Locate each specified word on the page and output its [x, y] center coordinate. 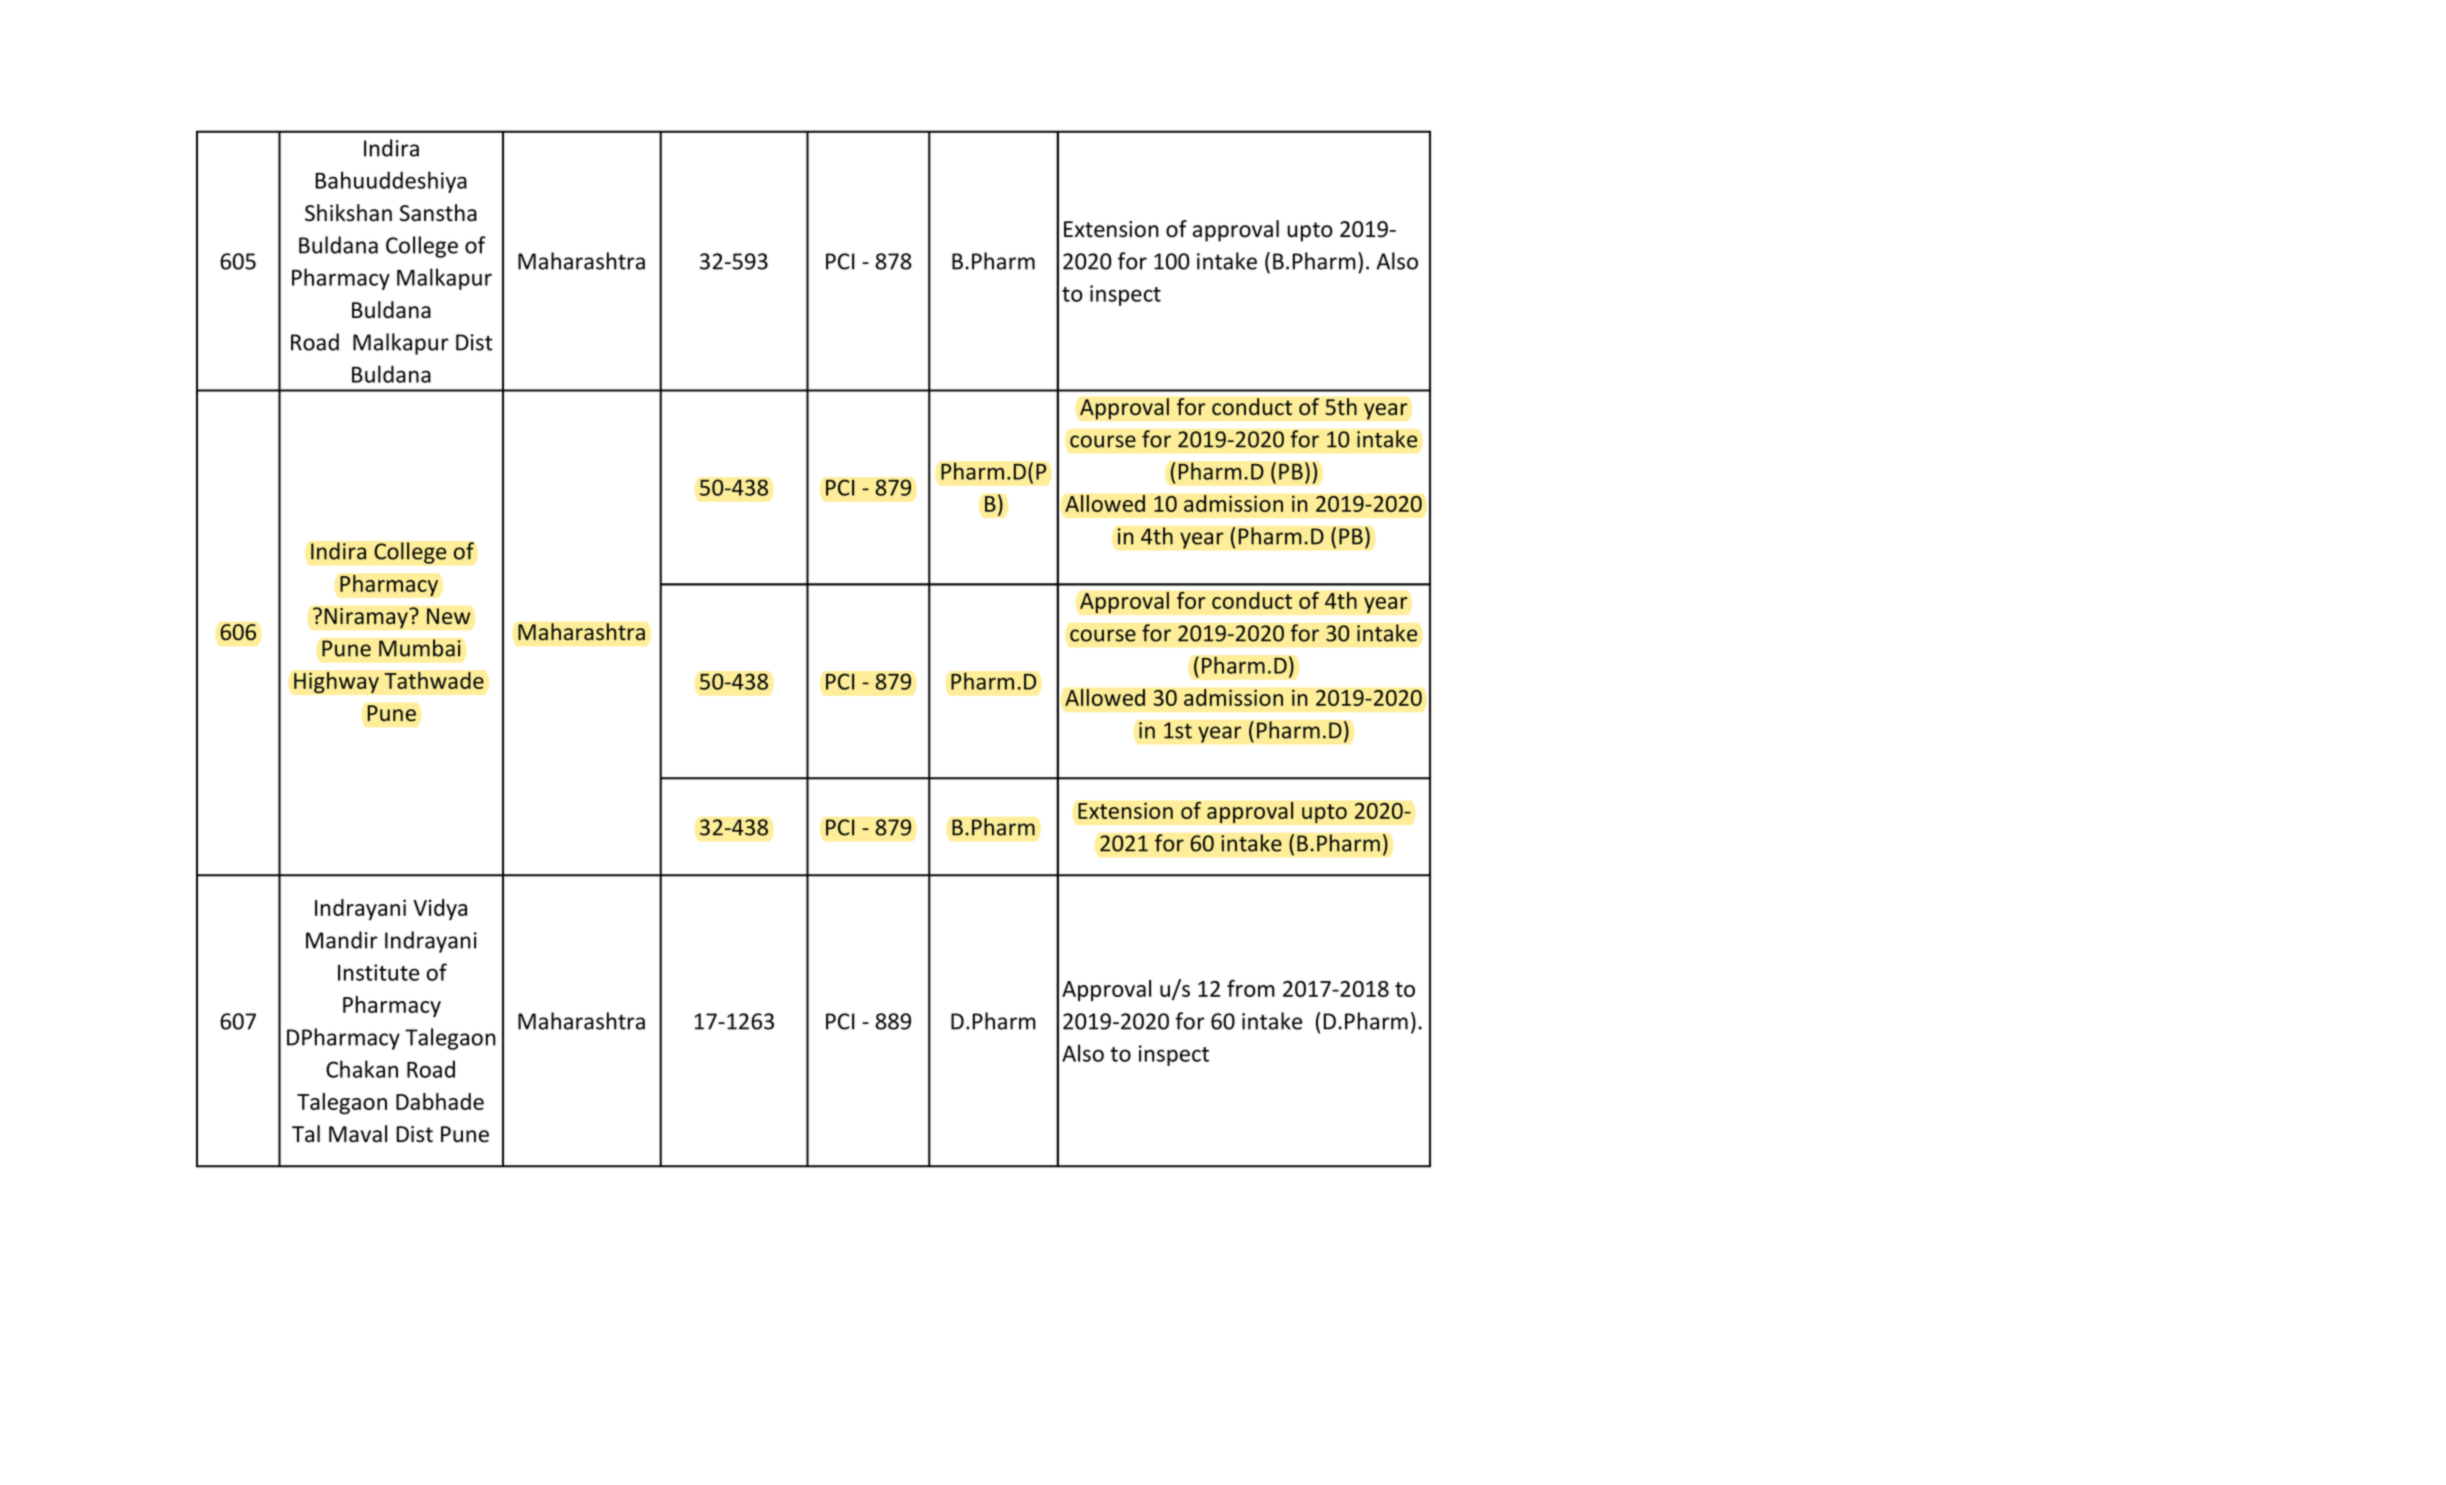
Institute [378, 972]
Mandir [342, 940]
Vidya [440, 909]
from [1251, 988]
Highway [336, 682]
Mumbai [420, 648]
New [449, 616]
